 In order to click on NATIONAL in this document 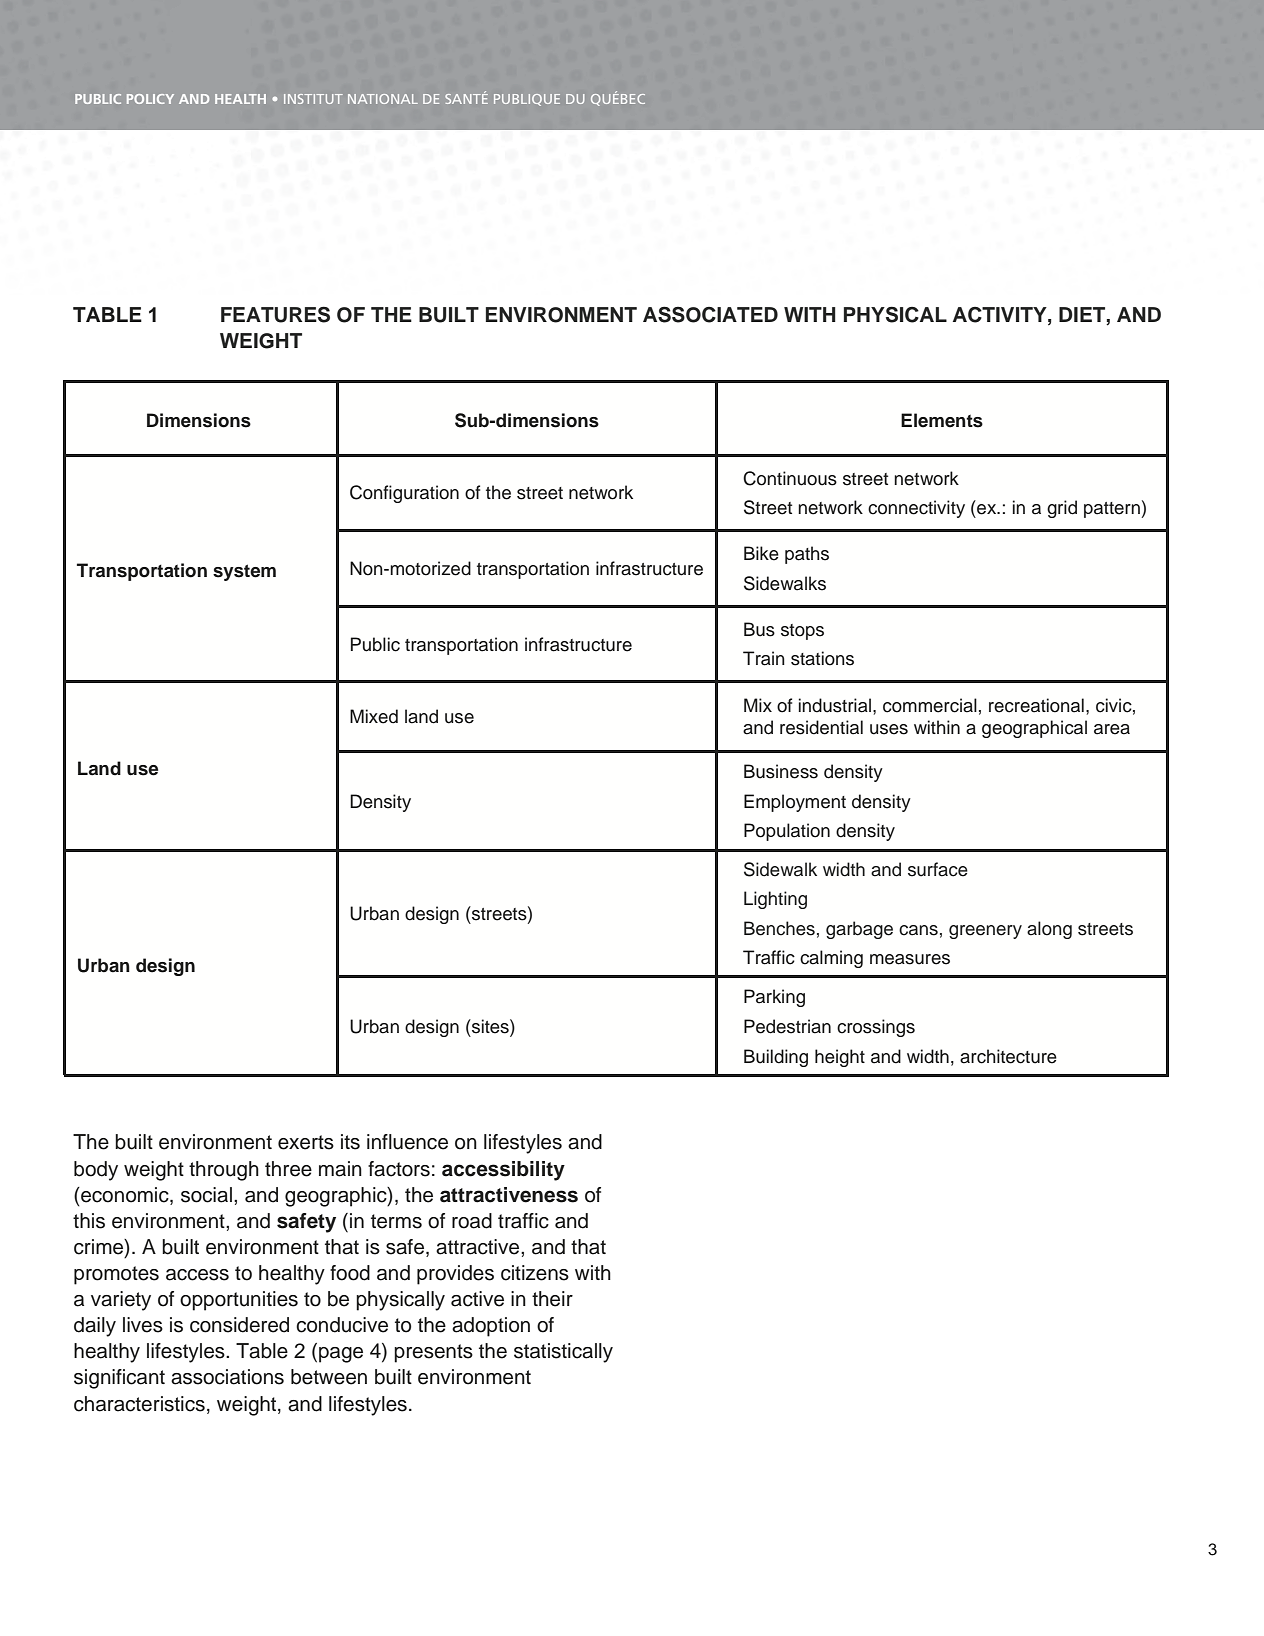, I will do `click(383, 99)`.
